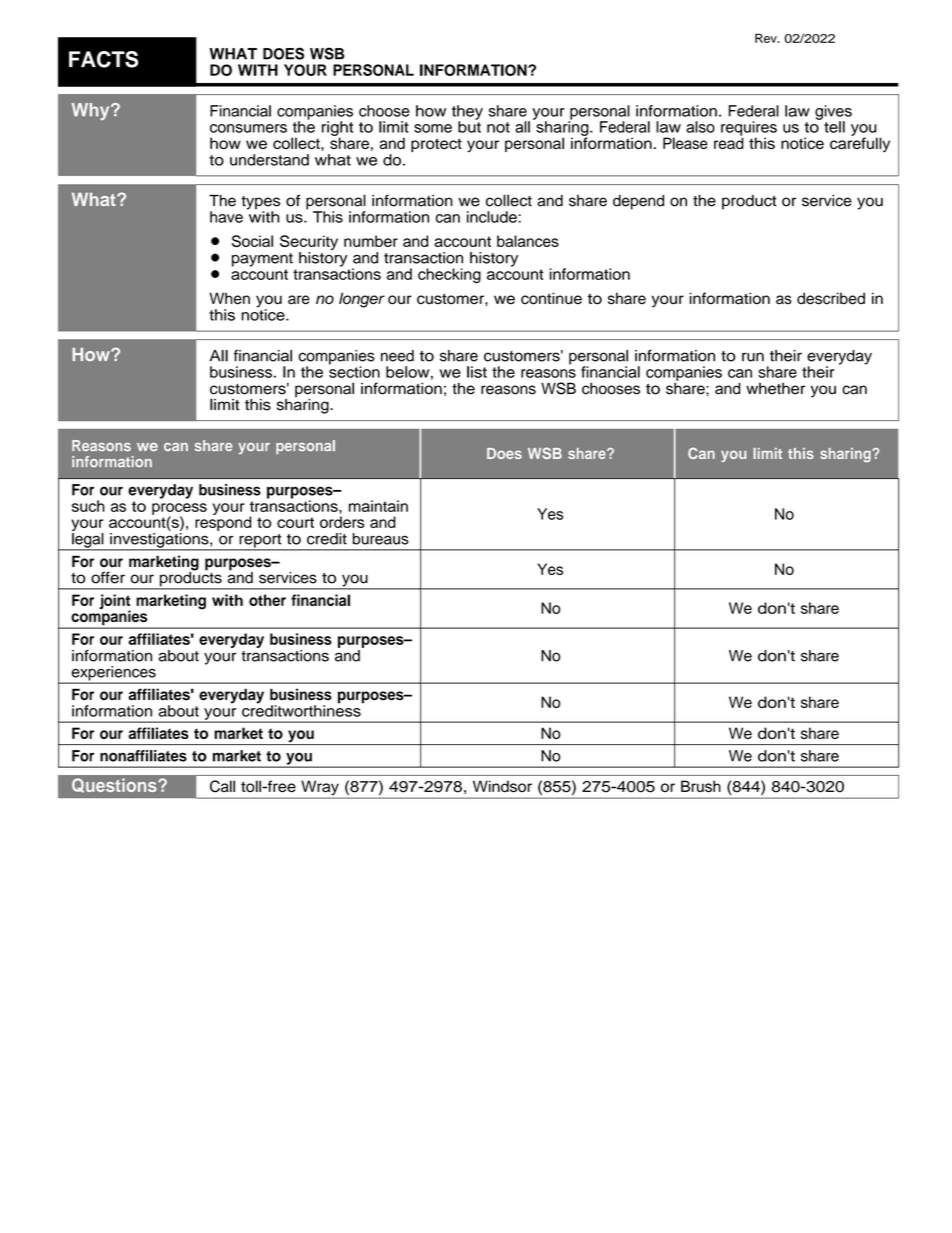 This screenshot has height=1233, width=952. Describe the element at coordinates (477, 372) in the screenshot. I see `list` at that location.
